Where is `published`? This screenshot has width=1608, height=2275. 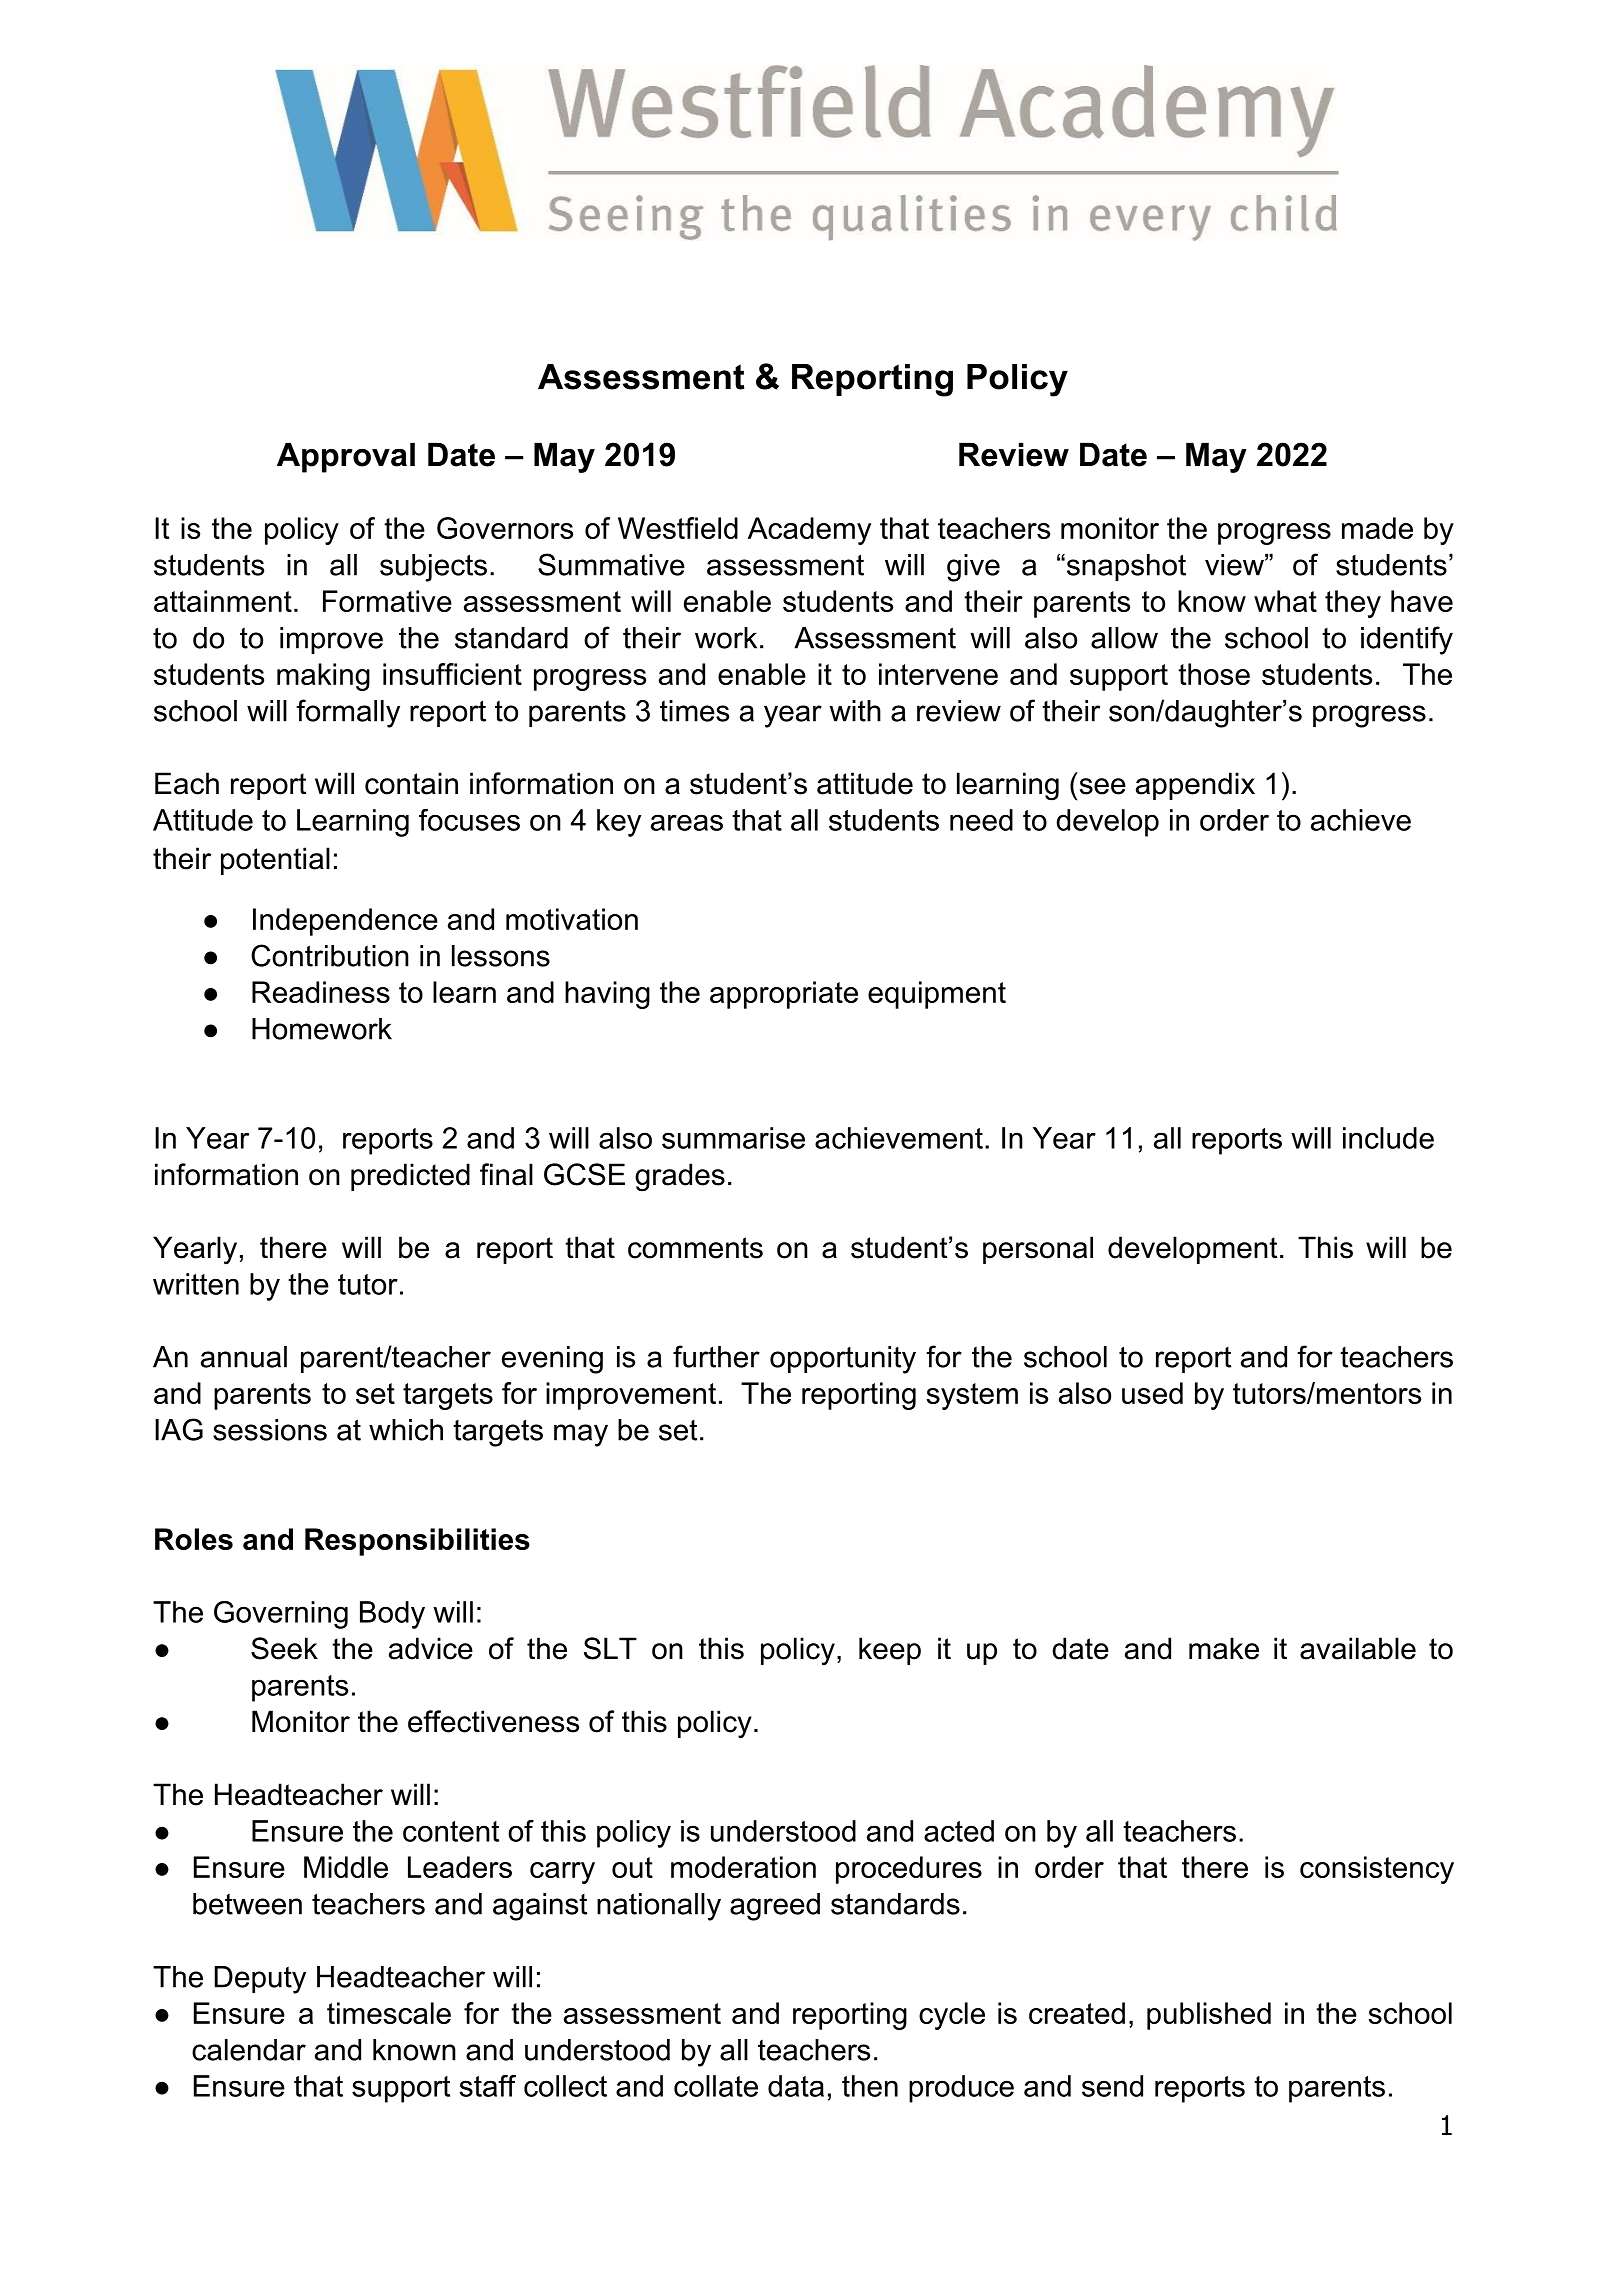
published is located at coordinates (1209, 2016).
